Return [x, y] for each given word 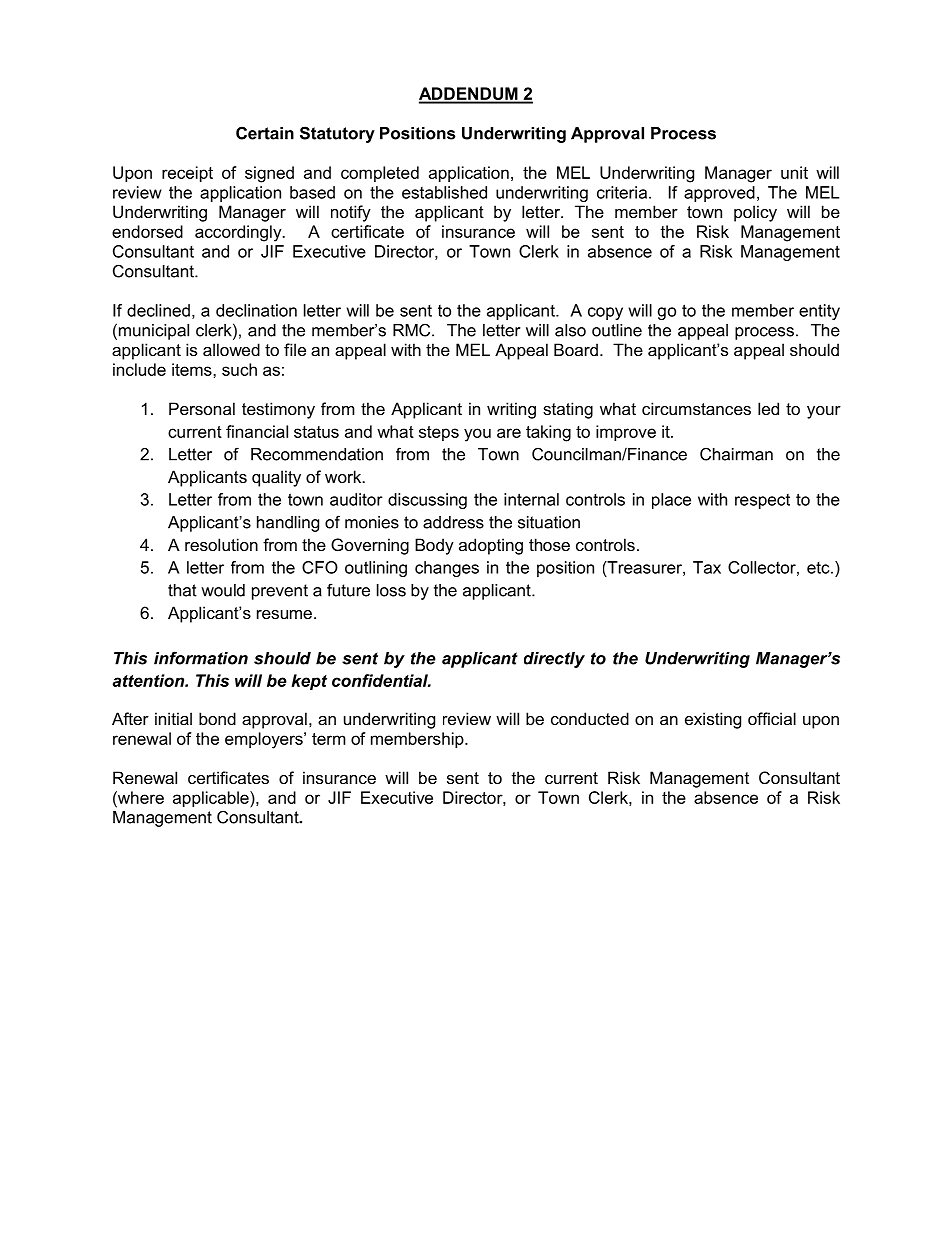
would [223, 590]
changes [447, 569]
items [193, 369]
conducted [590, 718]
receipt [187, 174]
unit [794, 172]
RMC [413, 330]
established [444, 192]
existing [713, 720]
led [768, 408]
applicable [212, 799]
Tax [707, 567]
